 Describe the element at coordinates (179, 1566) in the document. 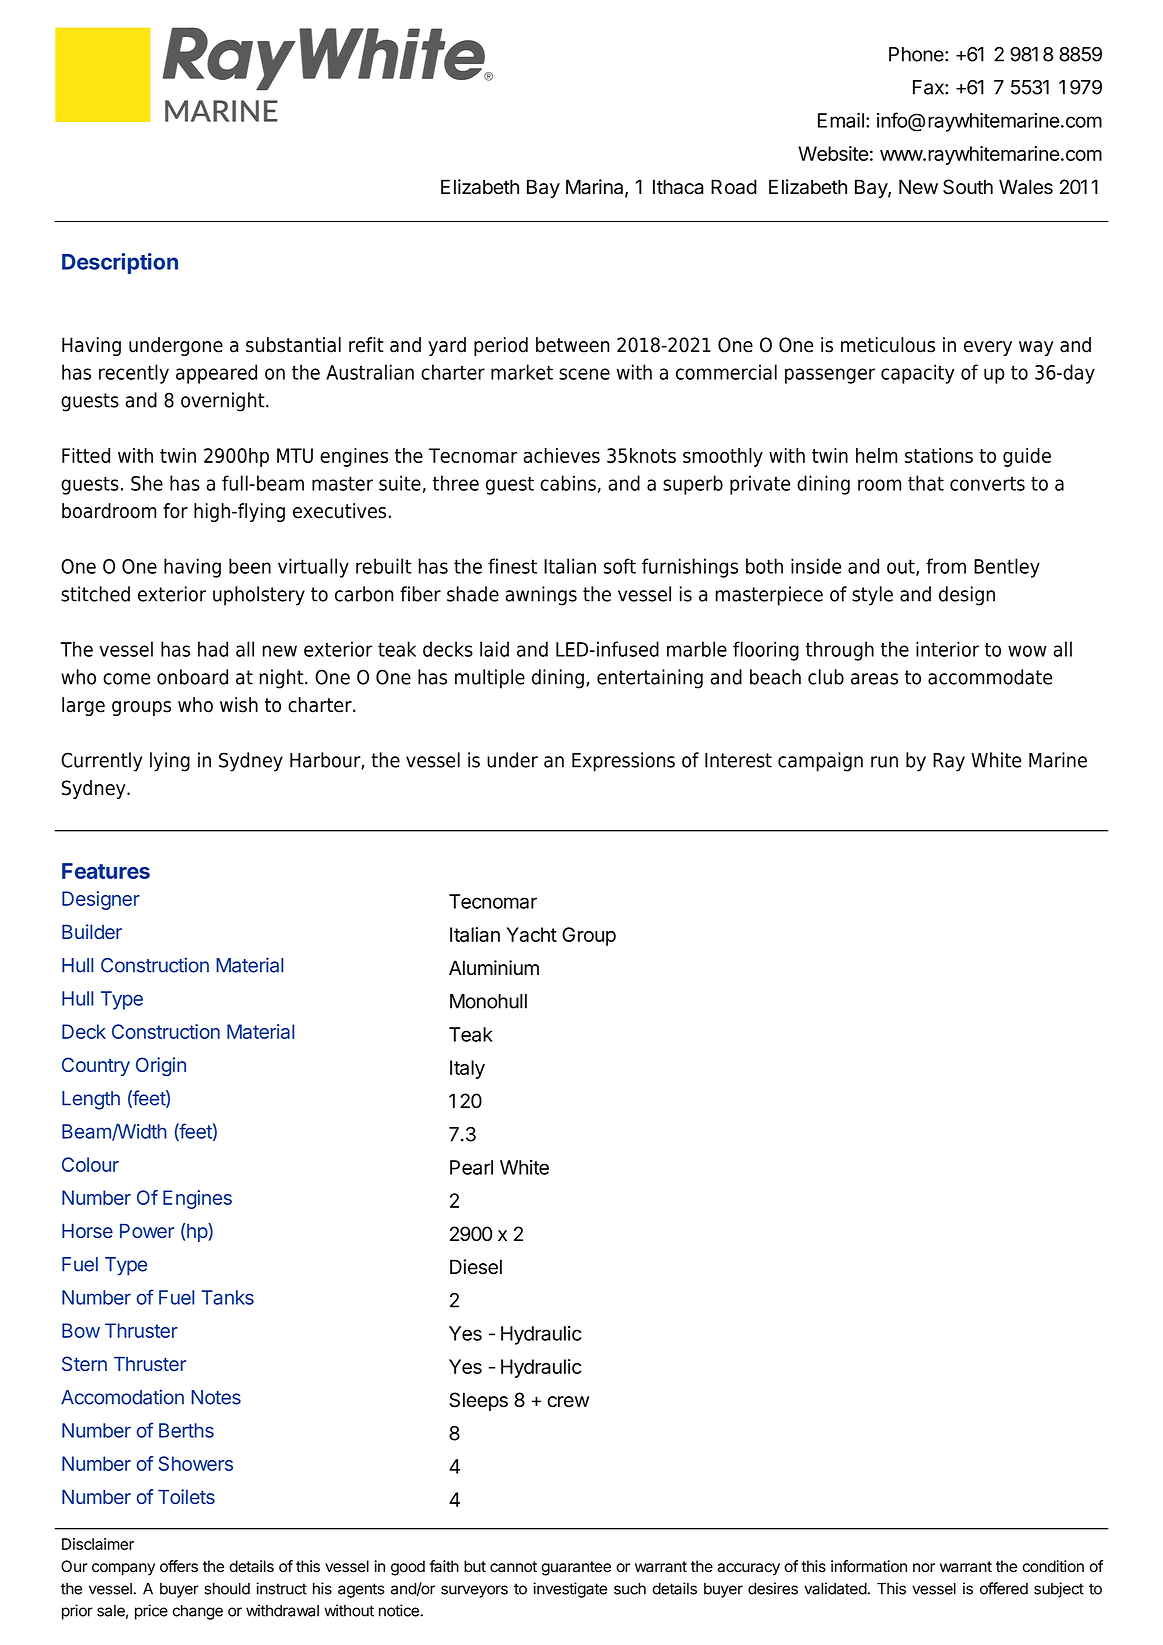

I see `offers` at that location.
